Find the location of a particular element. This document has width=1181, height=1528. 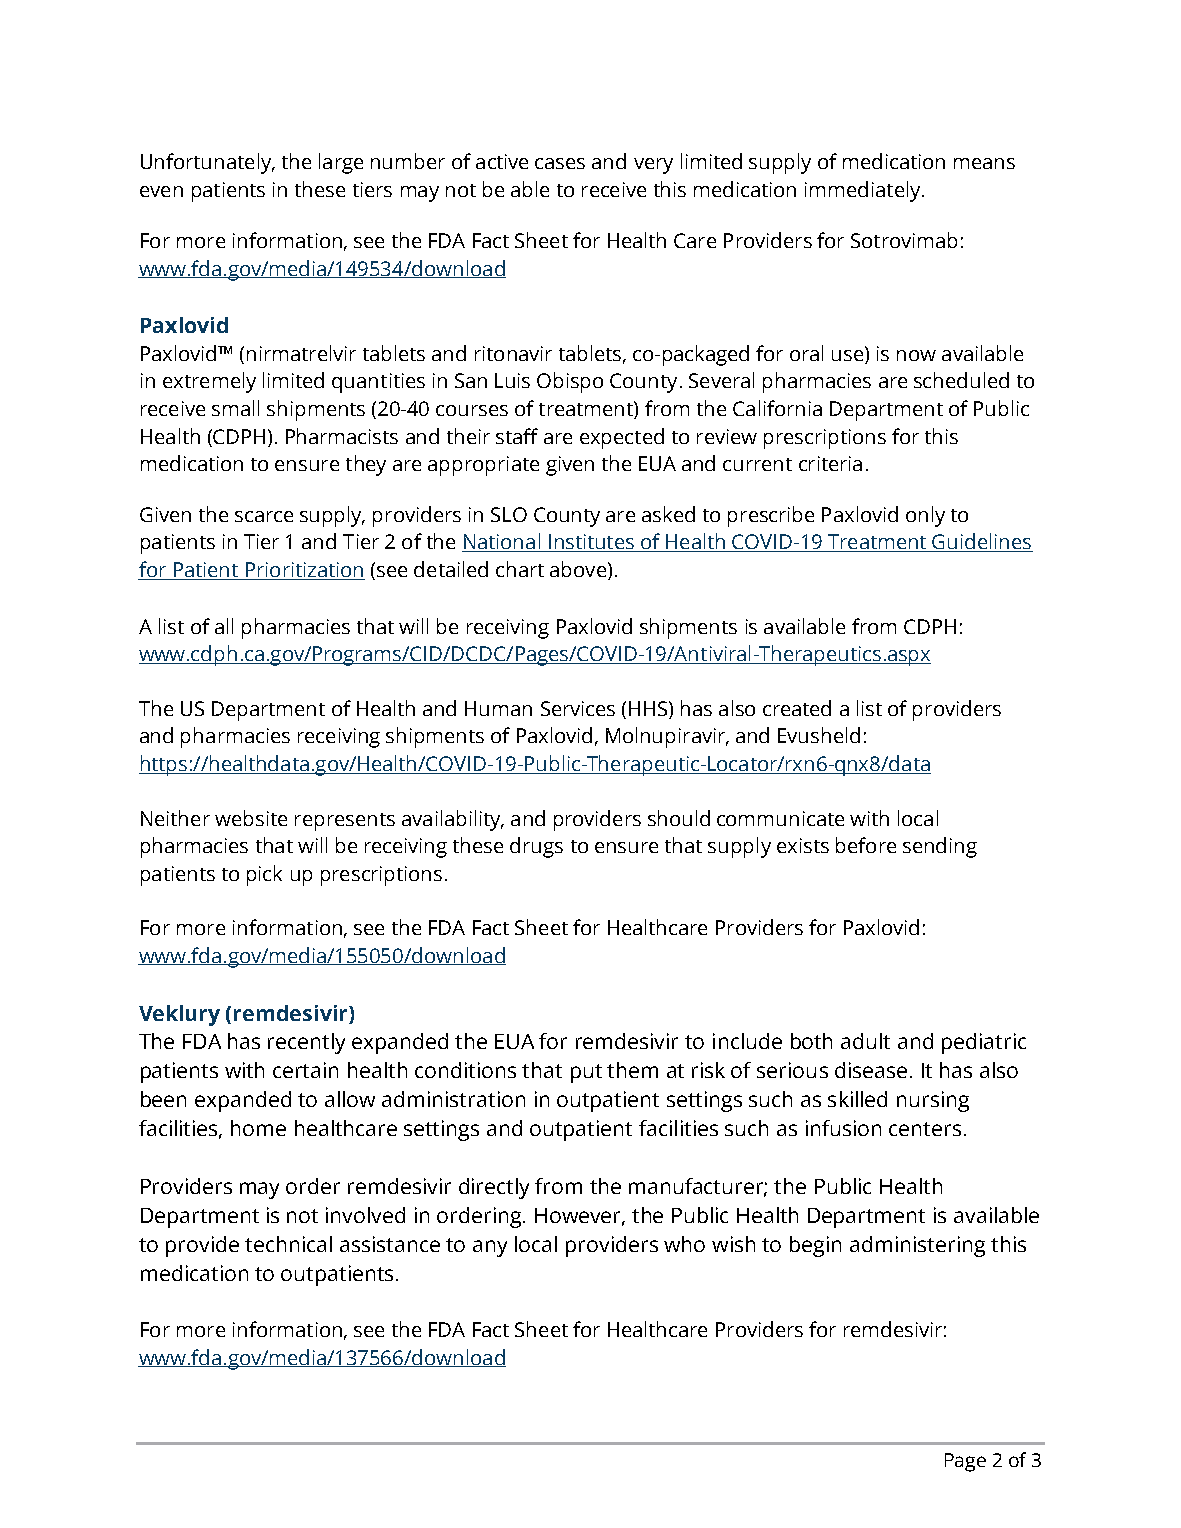

administering is located at coordinates (917, 1246).
